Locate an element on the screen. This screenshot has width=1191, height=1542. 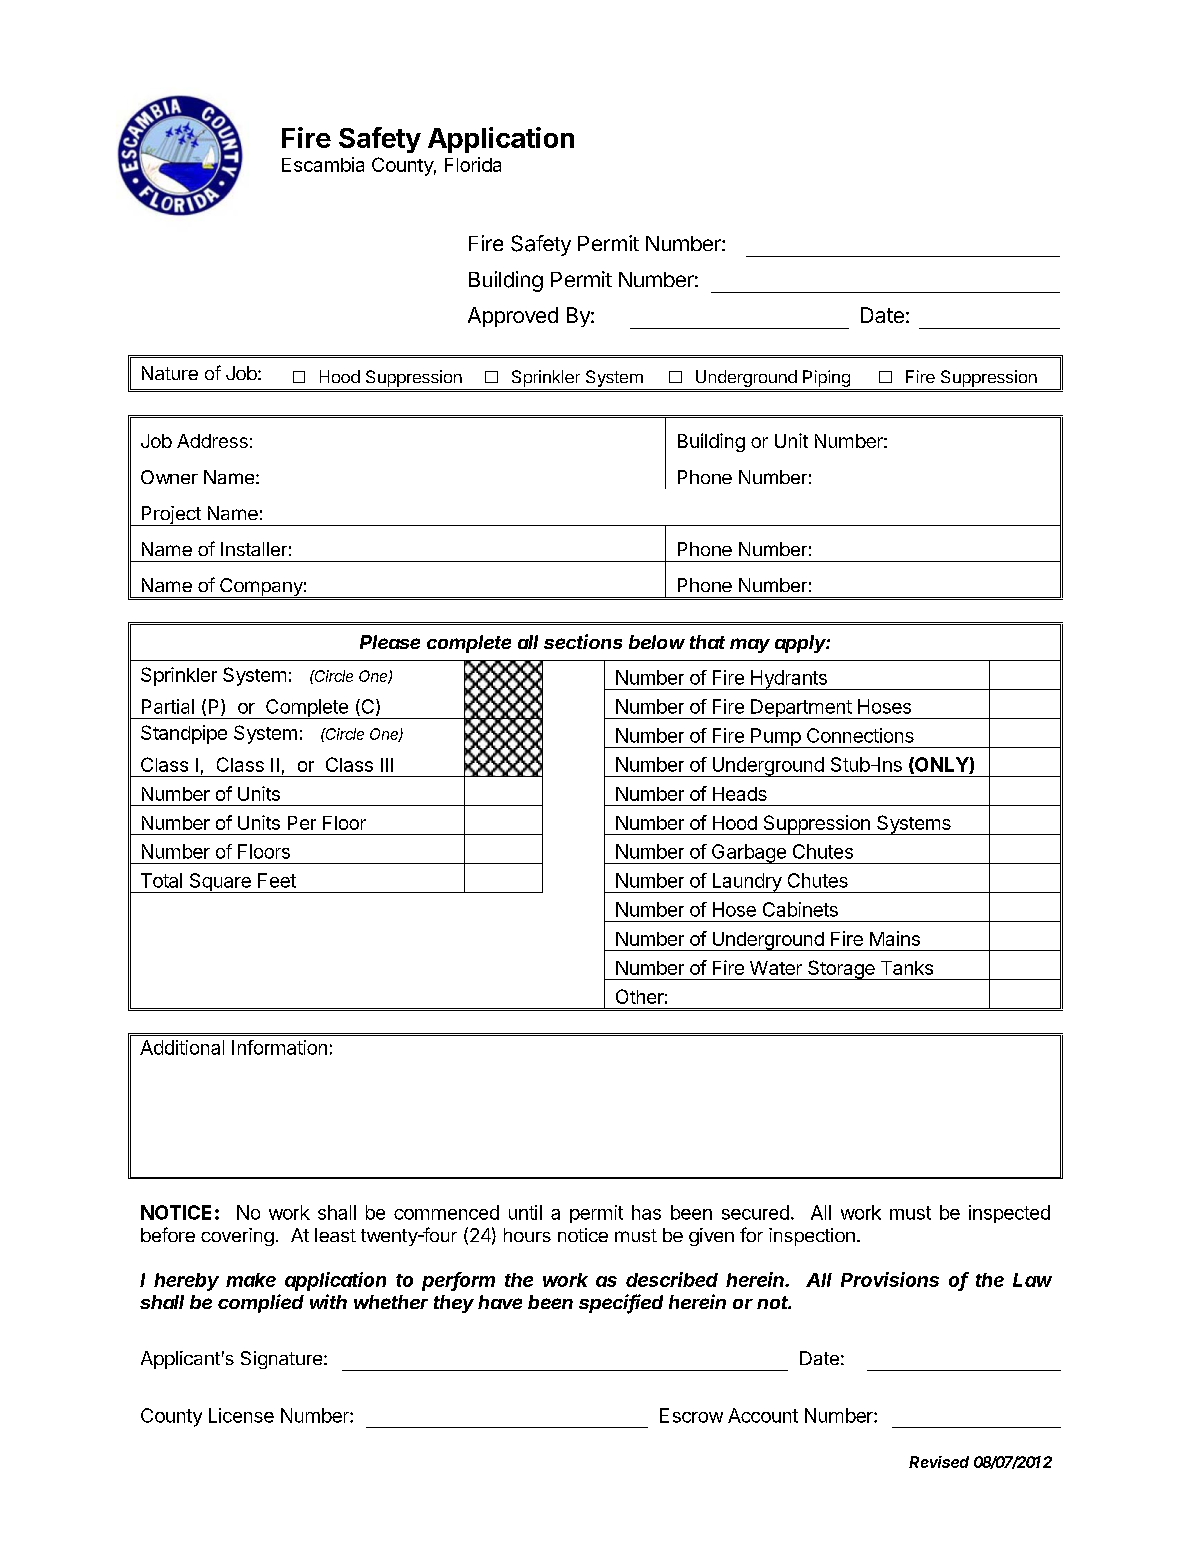
Approved is located at coordinates (513, 317).
